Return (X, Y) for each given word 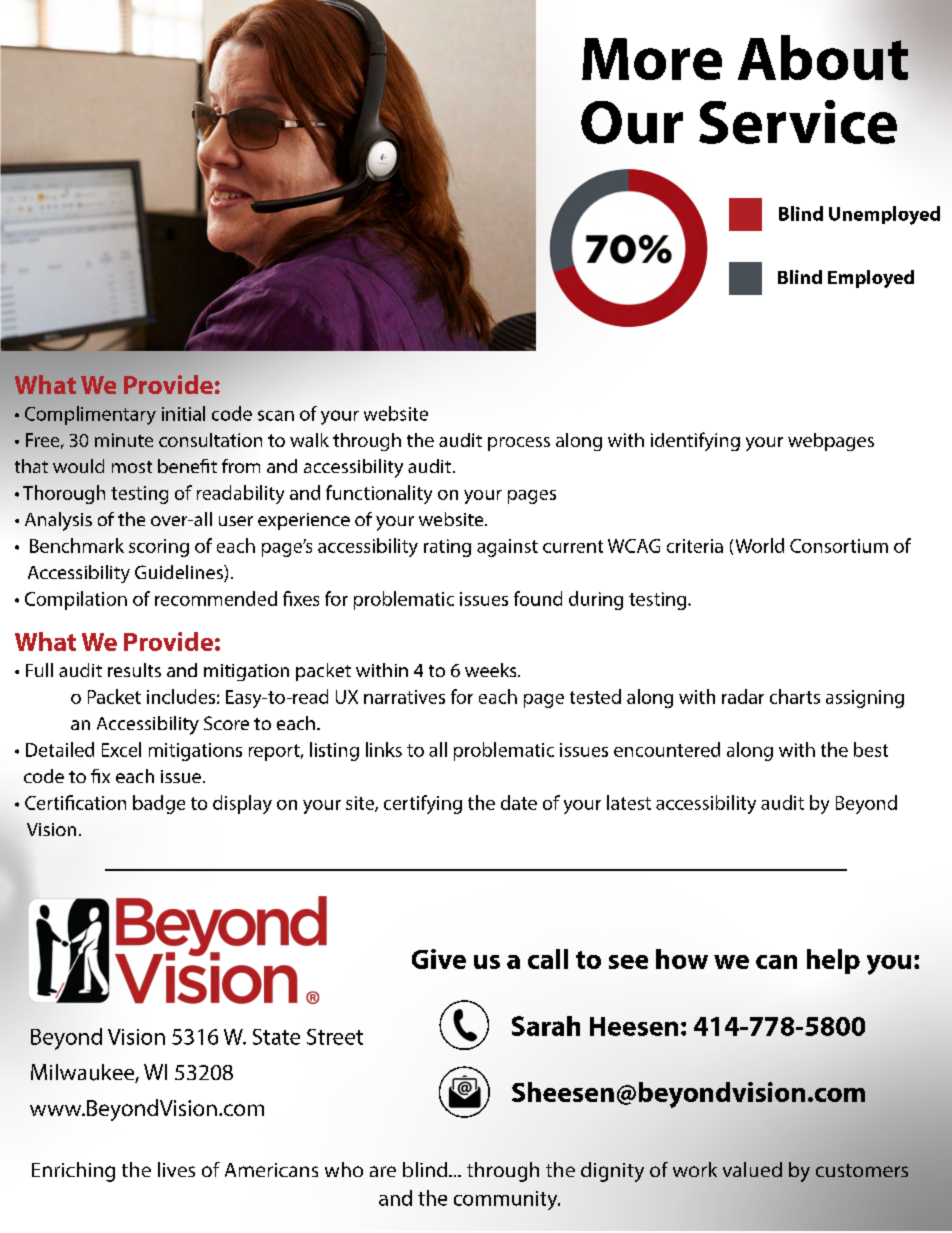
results (134, 670)
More (652, 59)
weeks (492, 670)
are (383, 1171)
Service (798, 122)
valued (752, 1169)
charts (795, 696)
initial (183, 413)
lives (176, 1169)
